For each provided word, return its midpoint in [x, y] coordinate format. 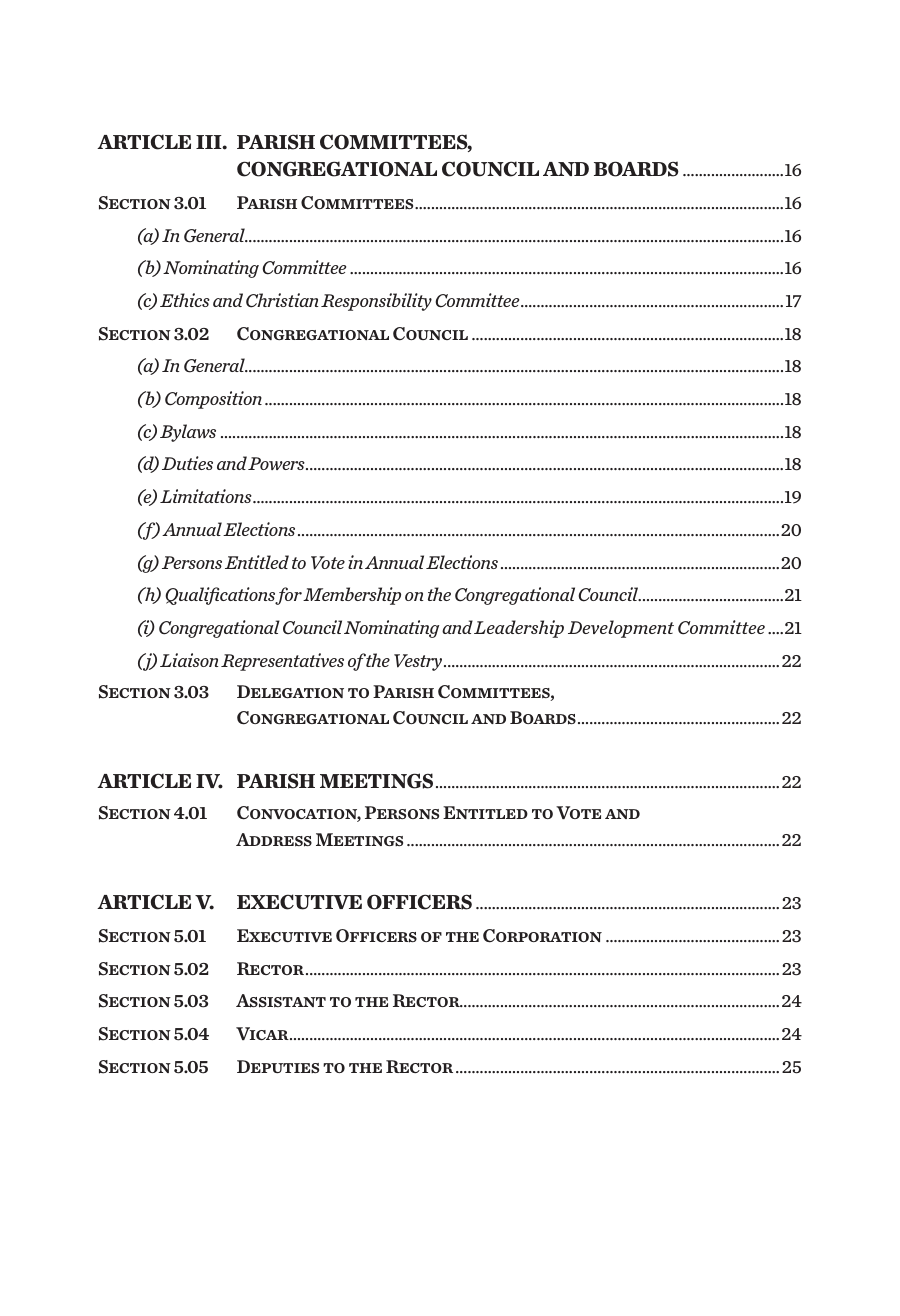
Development [621, 629]
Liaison [189, 660]
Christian [282, 300]
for [288, 596]
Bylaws [188, 433]
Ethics [185, 300]
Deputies [278, 1066]
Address [274, 840]
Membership [352, 596]
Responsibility [376, 302]
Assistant [281, 1001]
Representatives [282, 662]
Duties [187, 463]
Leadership [519, 629]
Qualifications [220, 596]
